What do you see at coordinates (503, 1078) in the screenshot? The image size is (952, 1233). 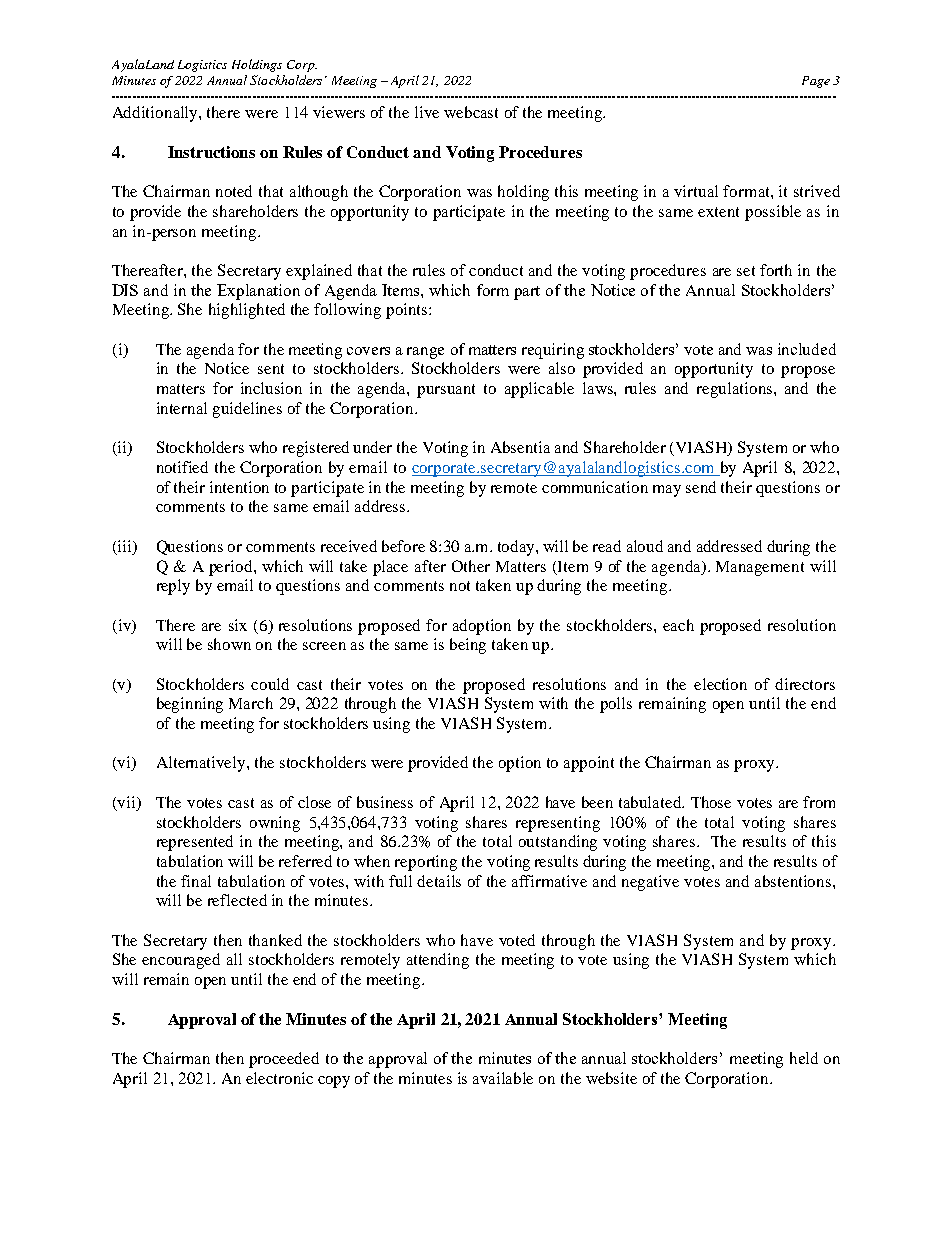 I see `available` at bounding box center [503, 1078].
